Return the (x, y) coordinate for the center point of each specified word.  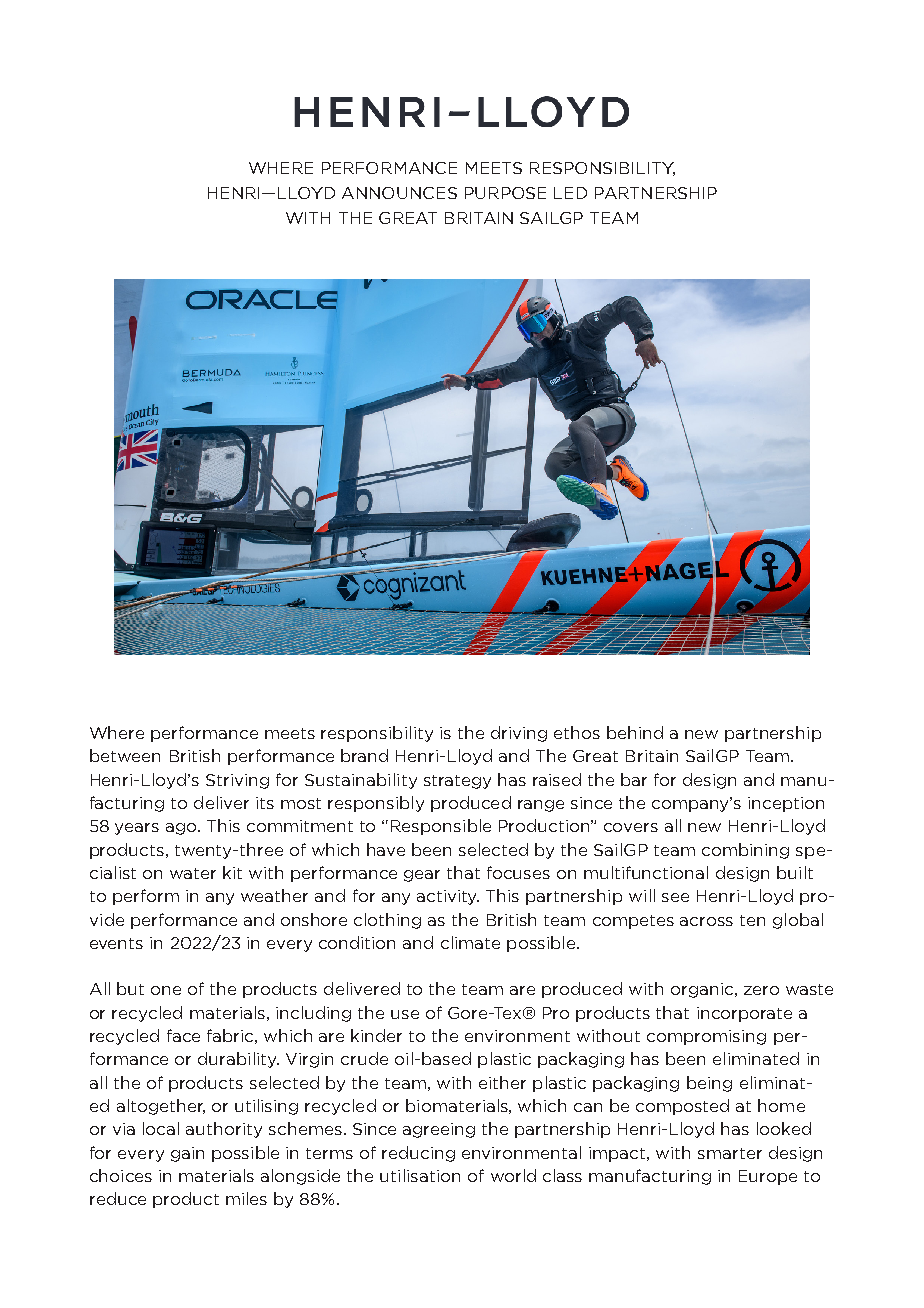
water (193, 873)
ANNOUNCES (399, 193)
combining (745, 851)
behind (635, 732)
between (125, 755)
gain (187, 1154)
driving (519, 734)
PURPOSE (505, 193)
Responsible (441, 827)
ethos (577, 732)
